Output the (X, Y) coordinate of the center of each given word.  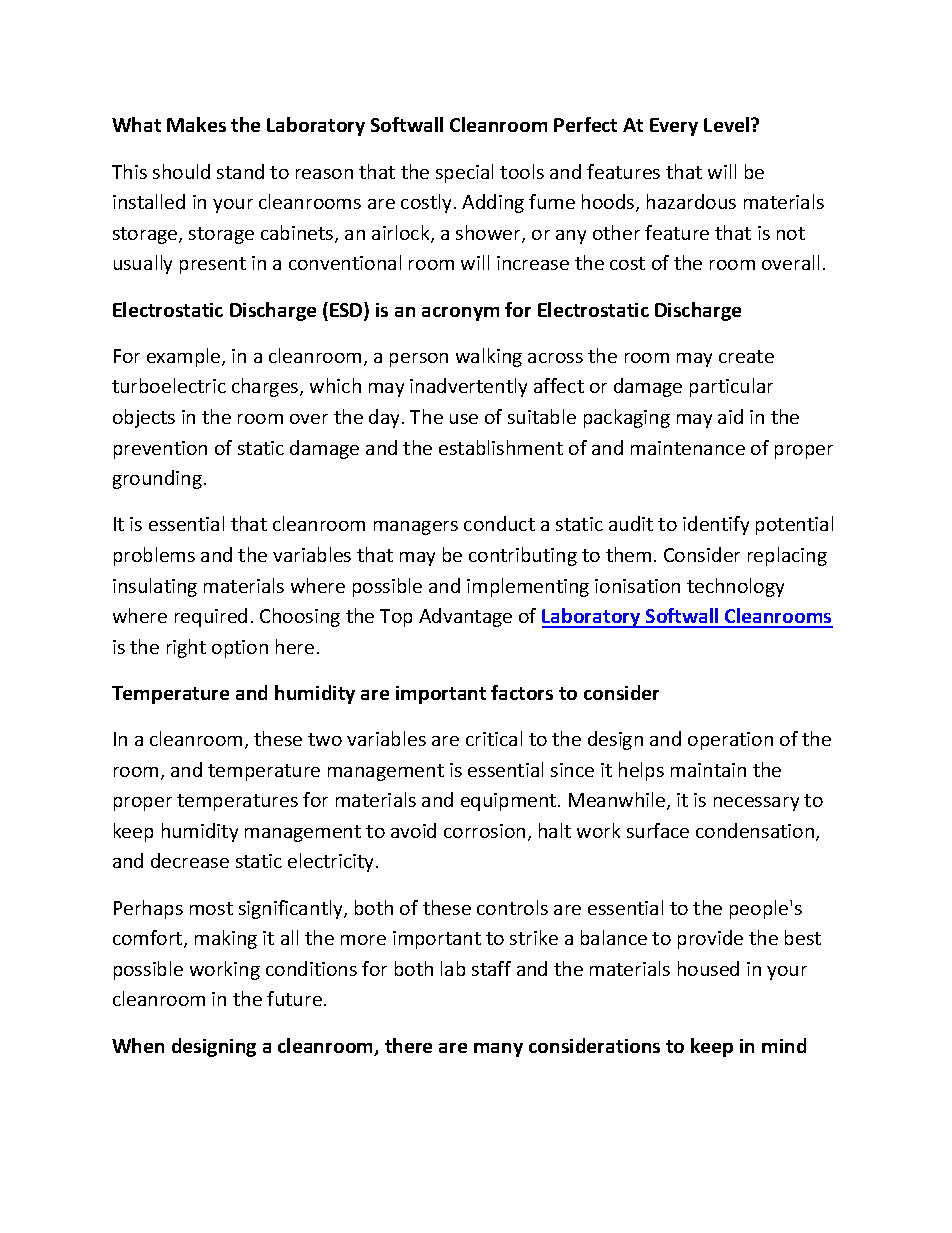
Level (728, 124)
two (325, 739)
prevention (160, 450)
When (138, 1045)
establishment (501, 447)
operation (730, 741)
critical (494, 738)
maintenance (688, 448)
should (181, 171)
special (464, 173)
